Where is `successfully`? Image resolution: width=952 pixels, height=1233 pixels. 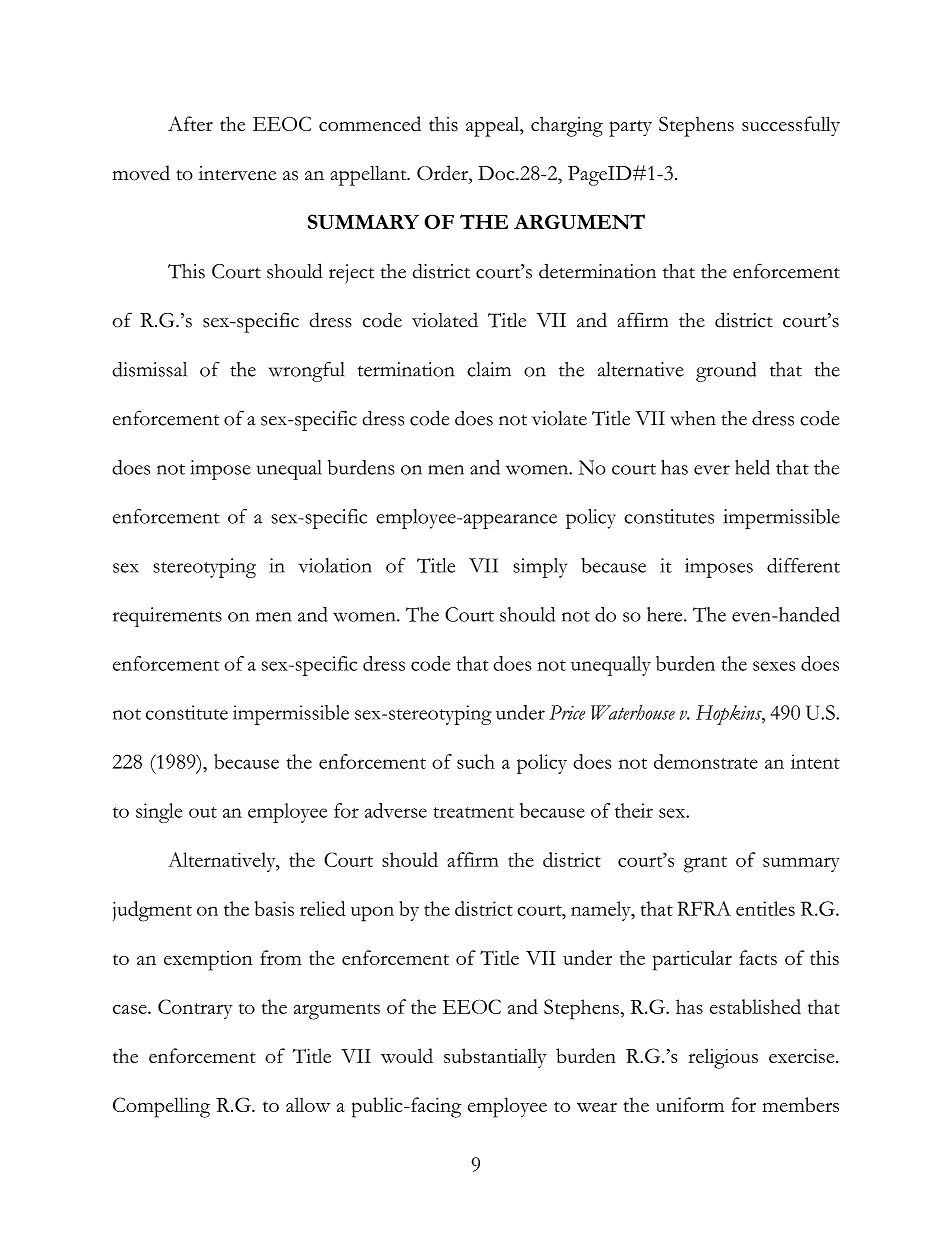
successfully is located at coordinates (791, 126).
